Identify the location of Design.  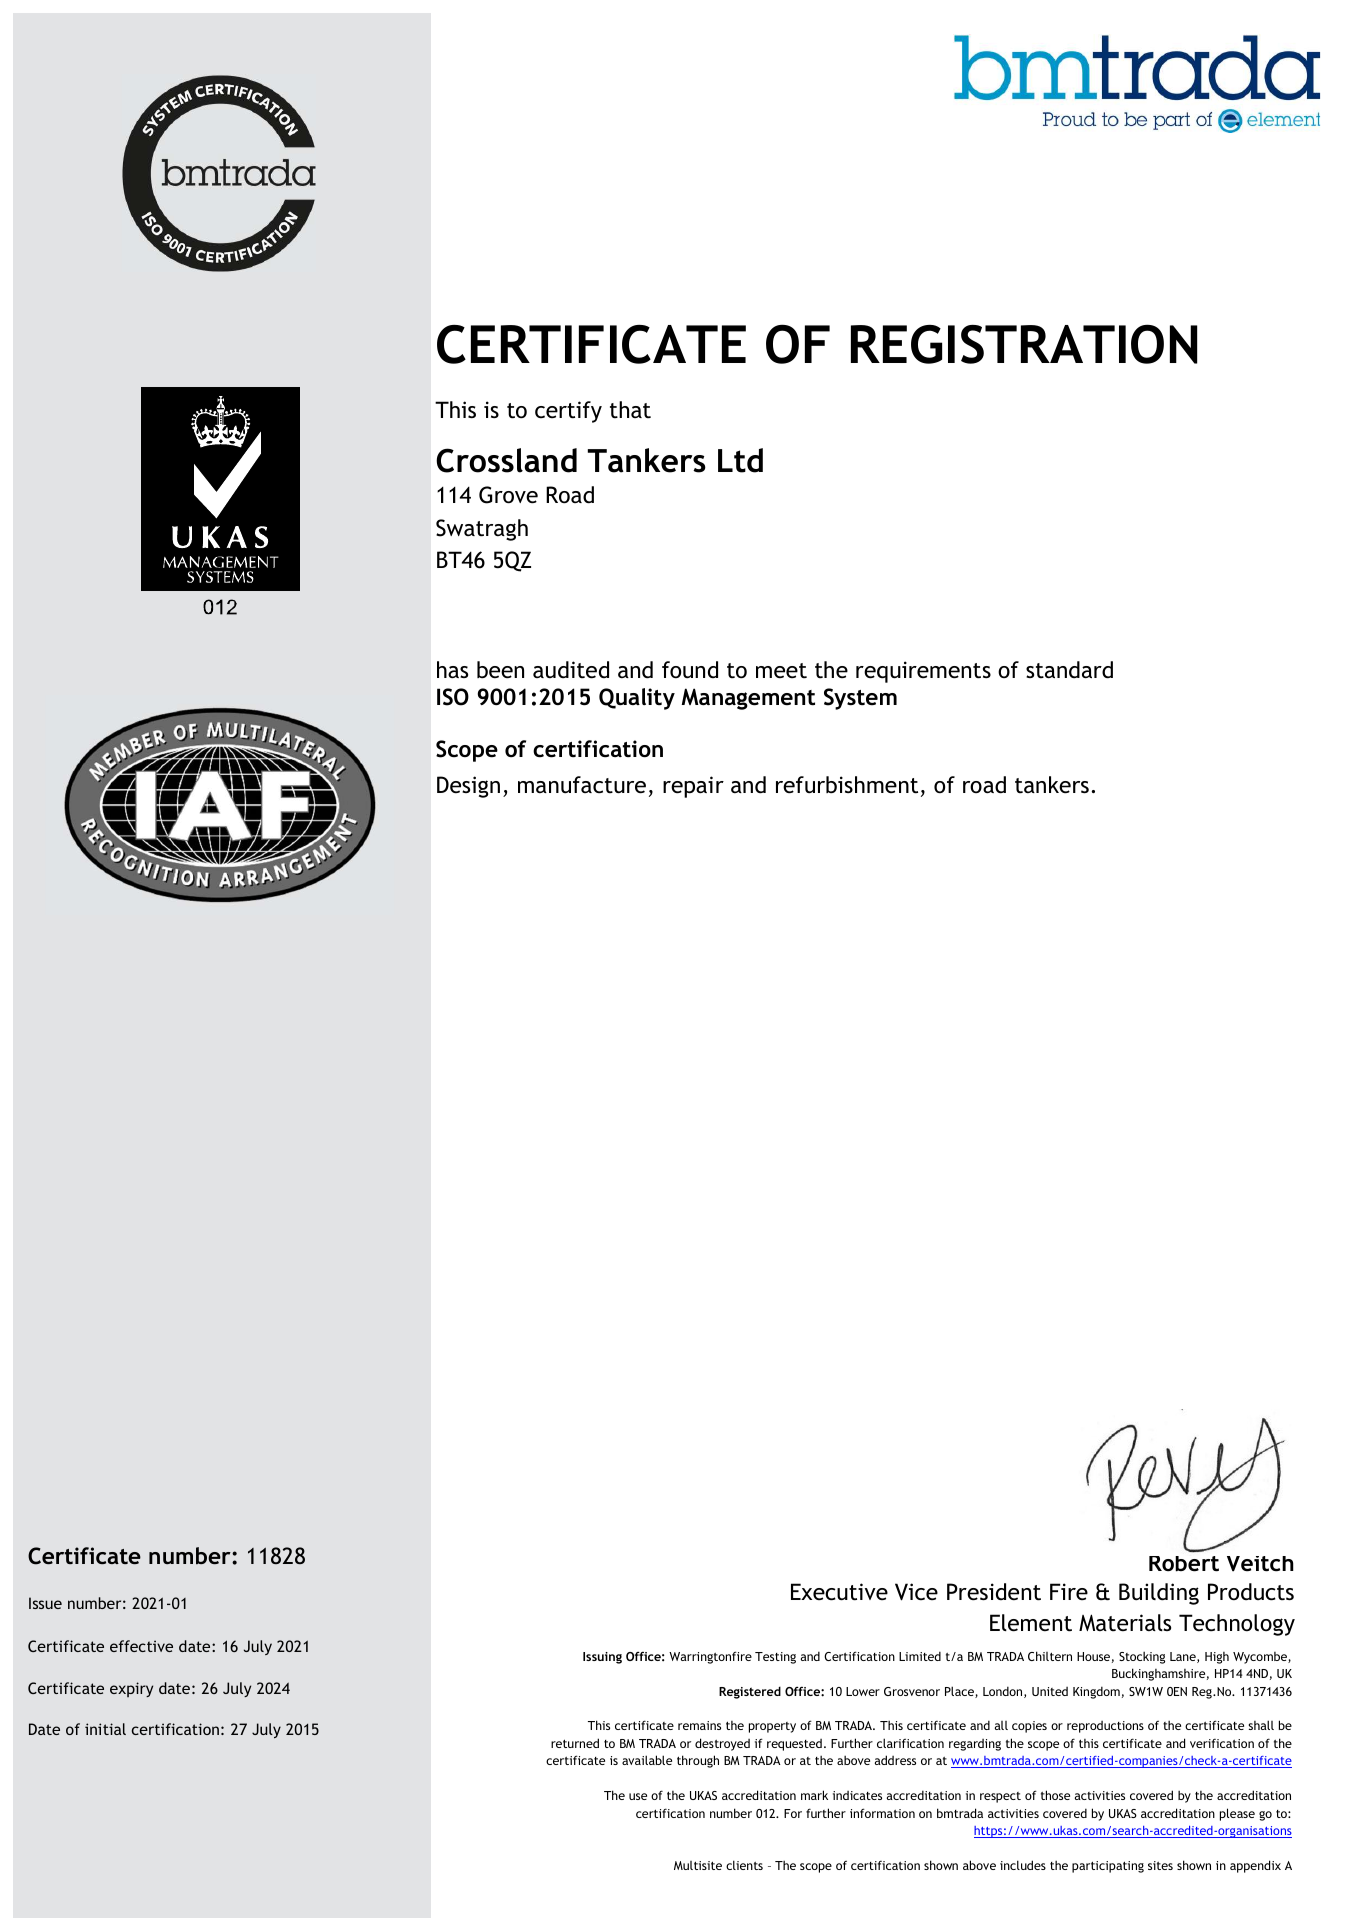
(468, 787).
